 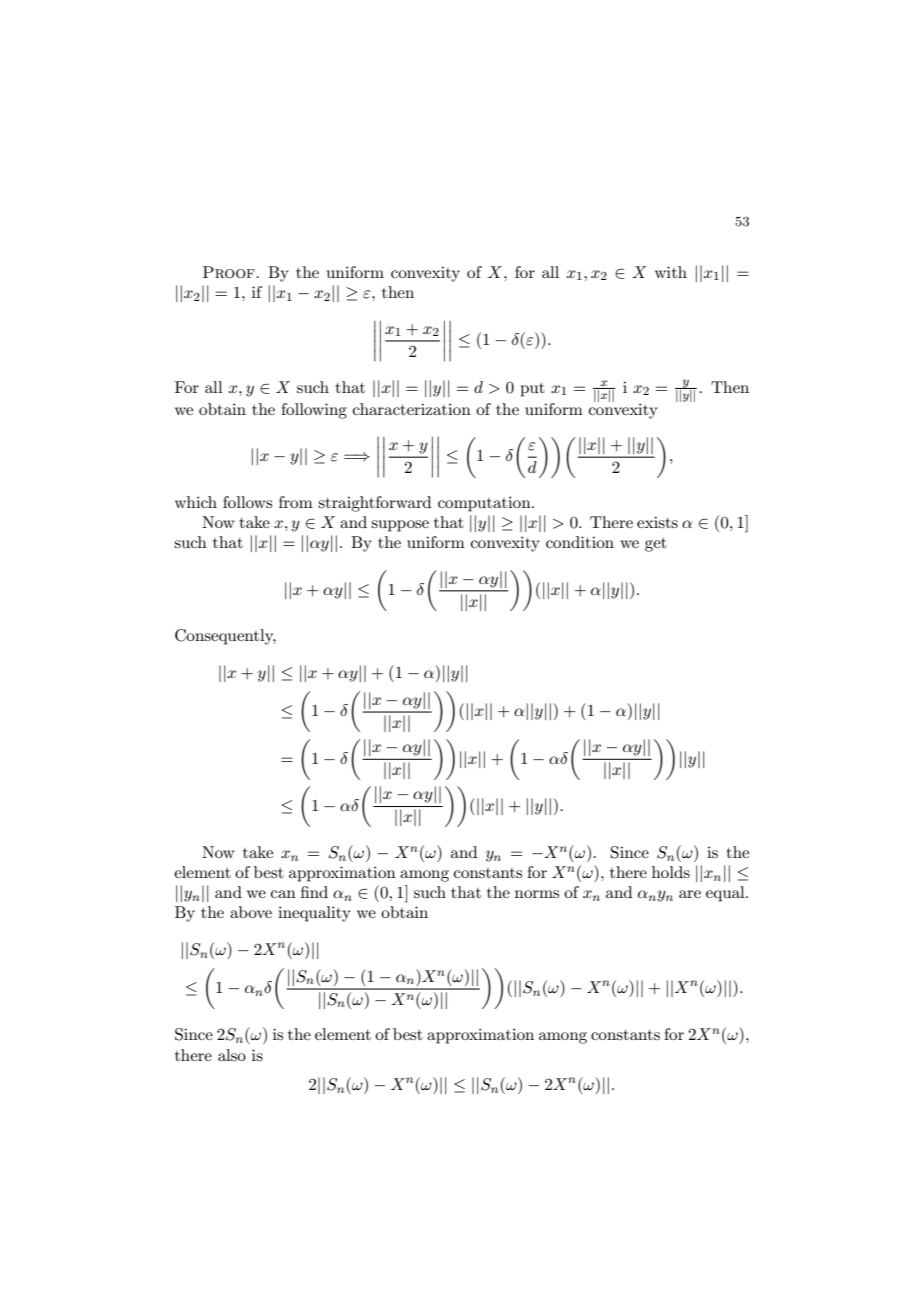 I want to click on also, so click(x=232, y=1055).
